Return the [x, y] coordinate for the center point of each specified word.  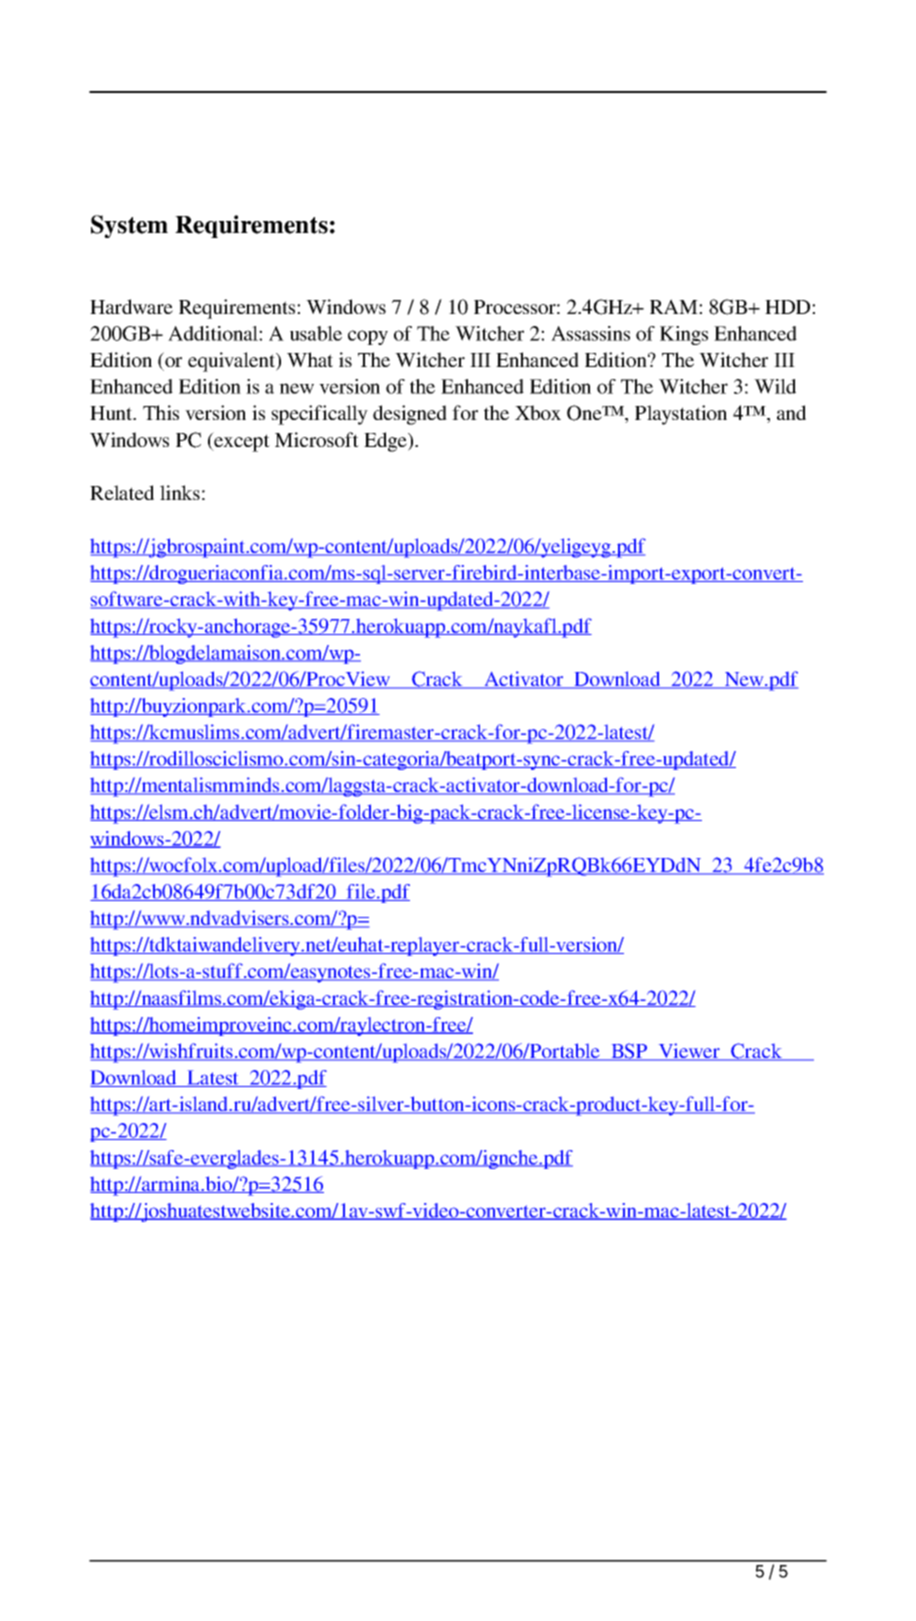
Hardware [131, 306]
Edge [386, 442]
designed [410, 415]
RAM [675, 306]
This [161, 412]
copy [368, 337]
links [180, 492]
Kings [684, 335]
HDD [789, 307]
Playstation [681, 415]
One [585, 413]
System [129, 226]
